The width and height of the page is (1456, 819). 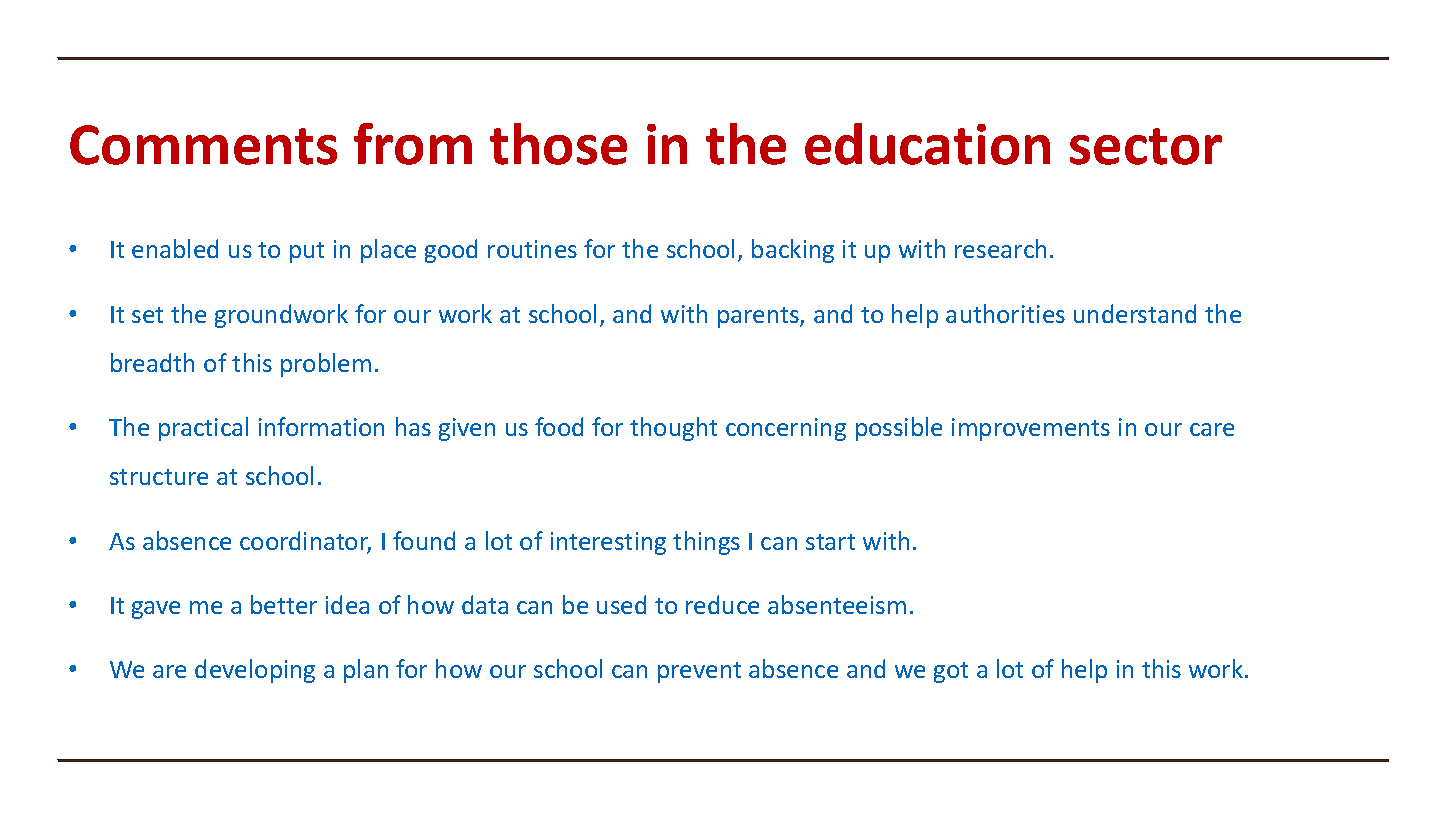 I want to click on Comments, so click(x=203, y=145).
